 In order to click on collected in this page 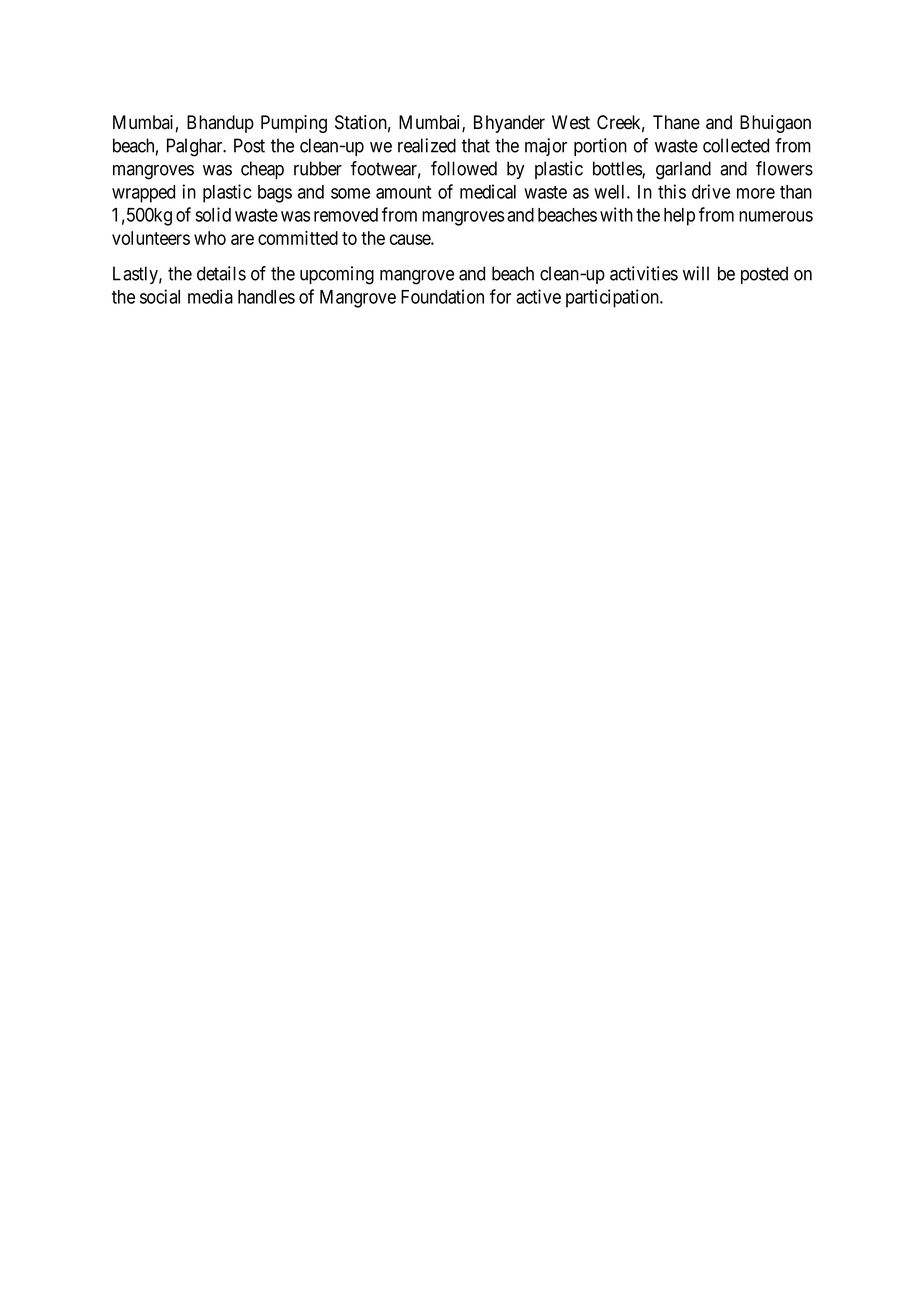, I will do `click(736, 145)`.
